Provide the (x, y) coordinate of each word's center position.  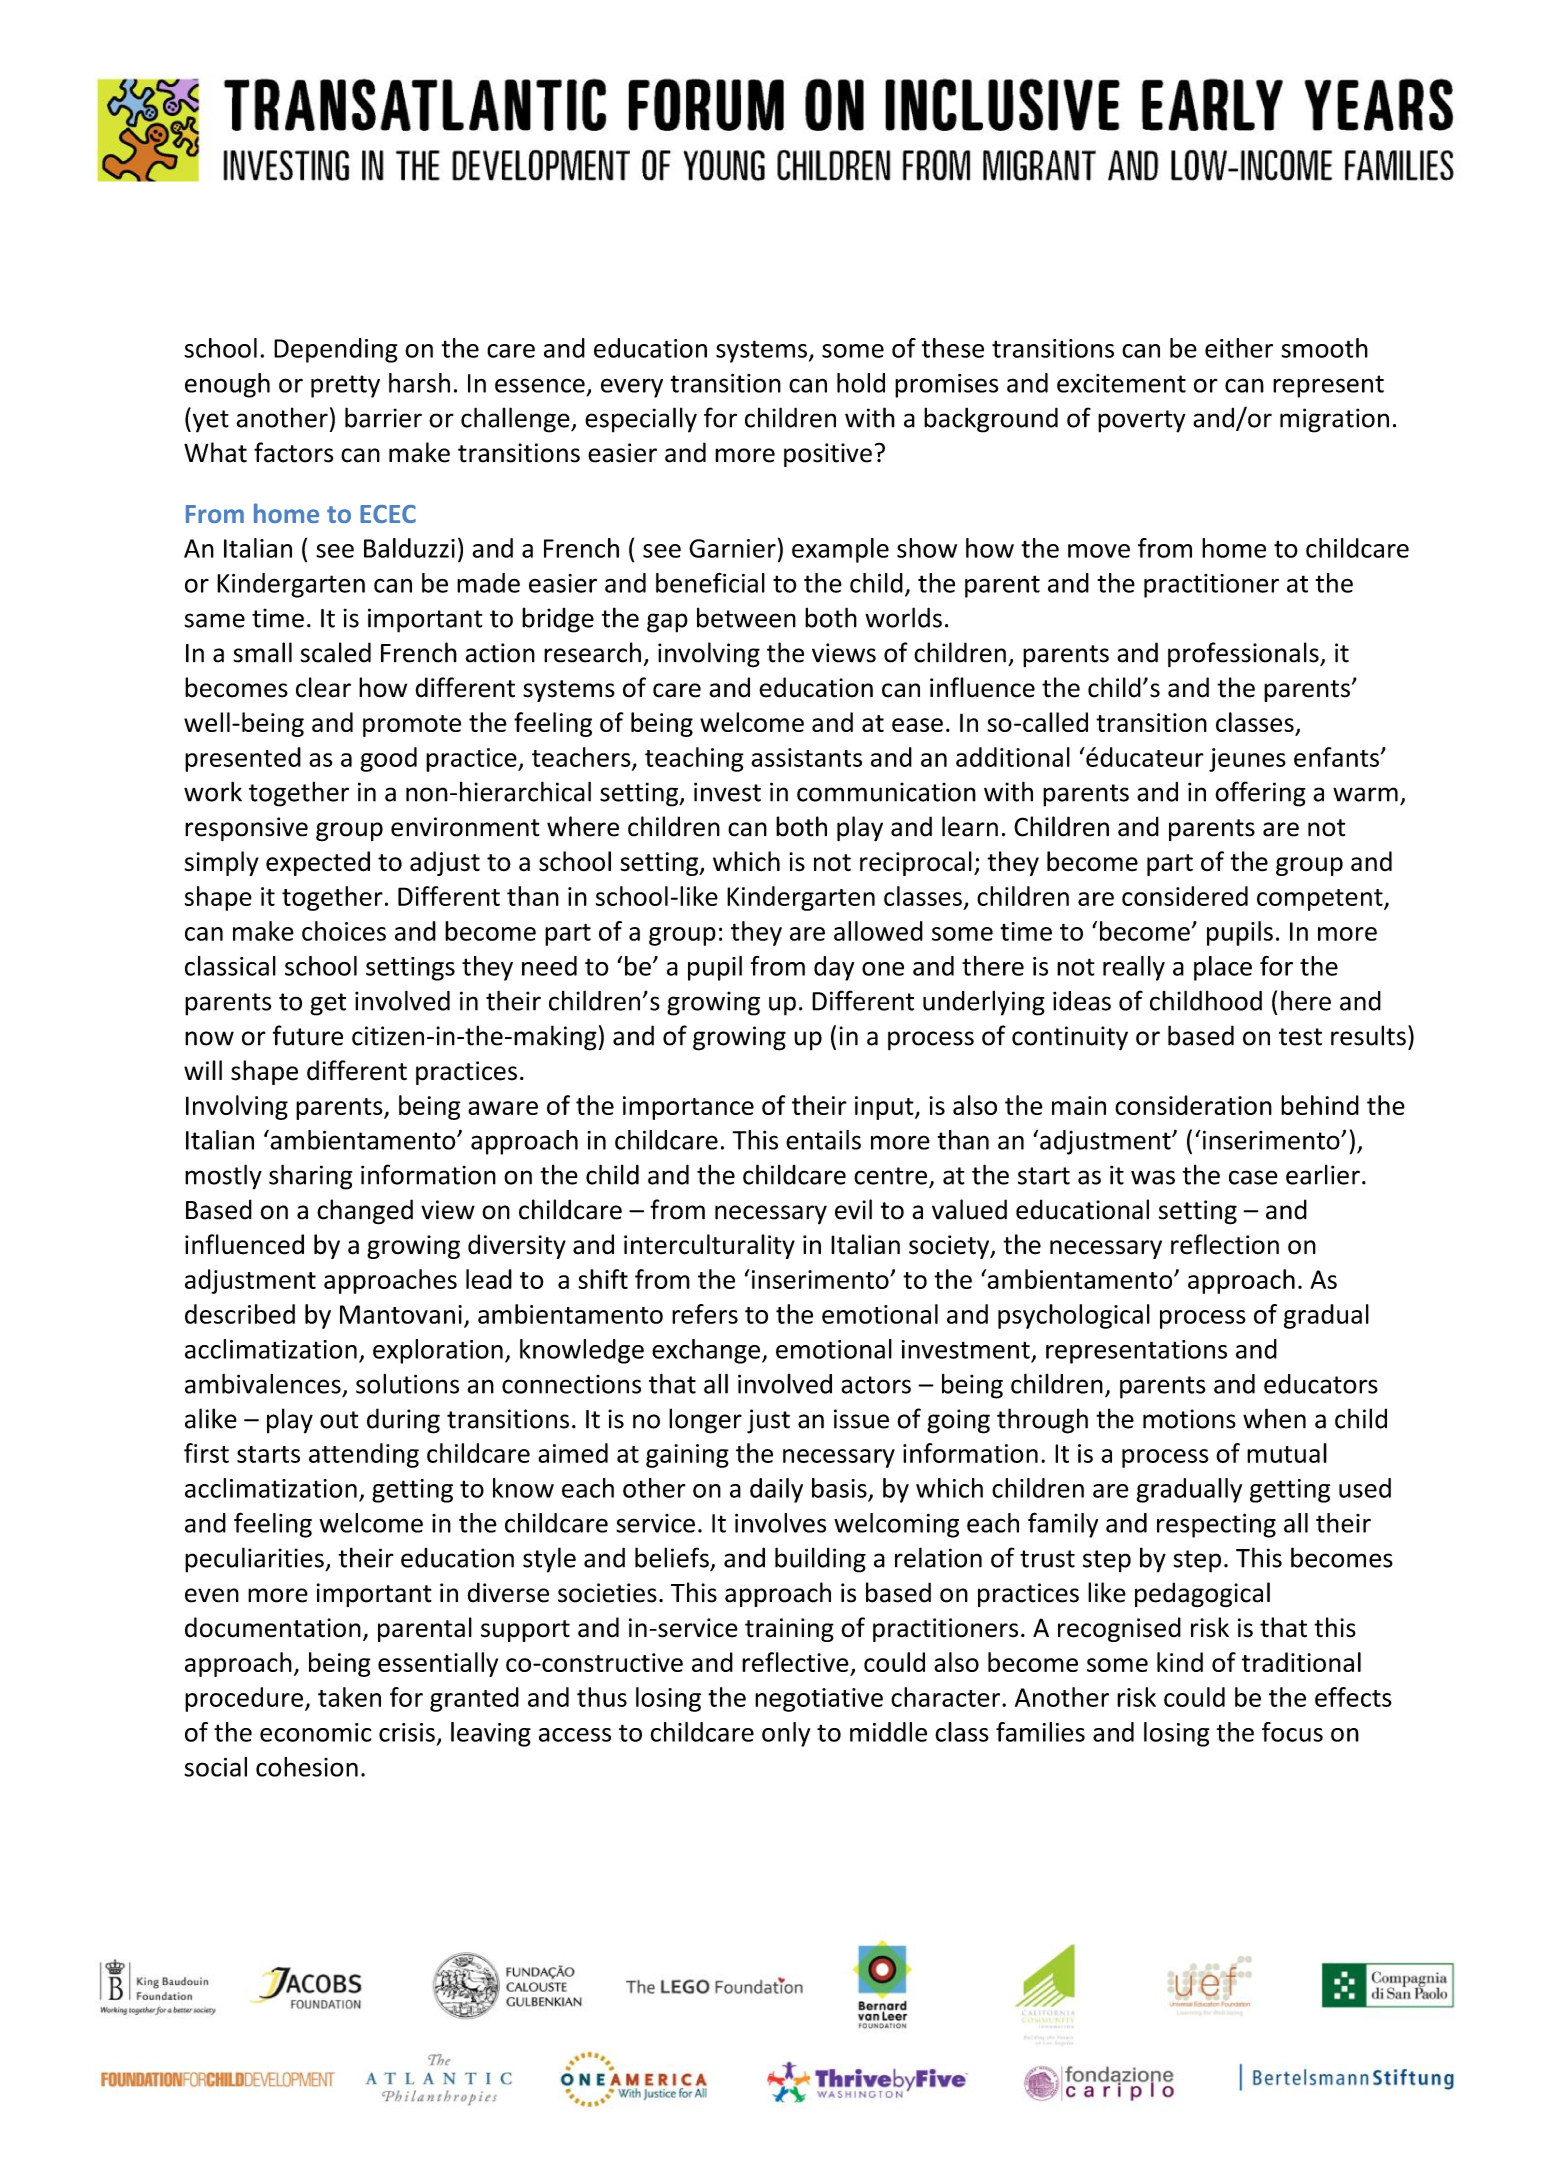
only (786, 1734)
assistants (806, 757)
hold (861, 383)
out (339, 1420)
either (1239, 348)
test (1300, 1037)
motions (1189, 1419)
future (308, 1035)
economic (316, 1732)
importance (688, 1108)
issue (861, 1419)
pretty (345, 386)
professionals (1244, 655)
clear (323, 687)
